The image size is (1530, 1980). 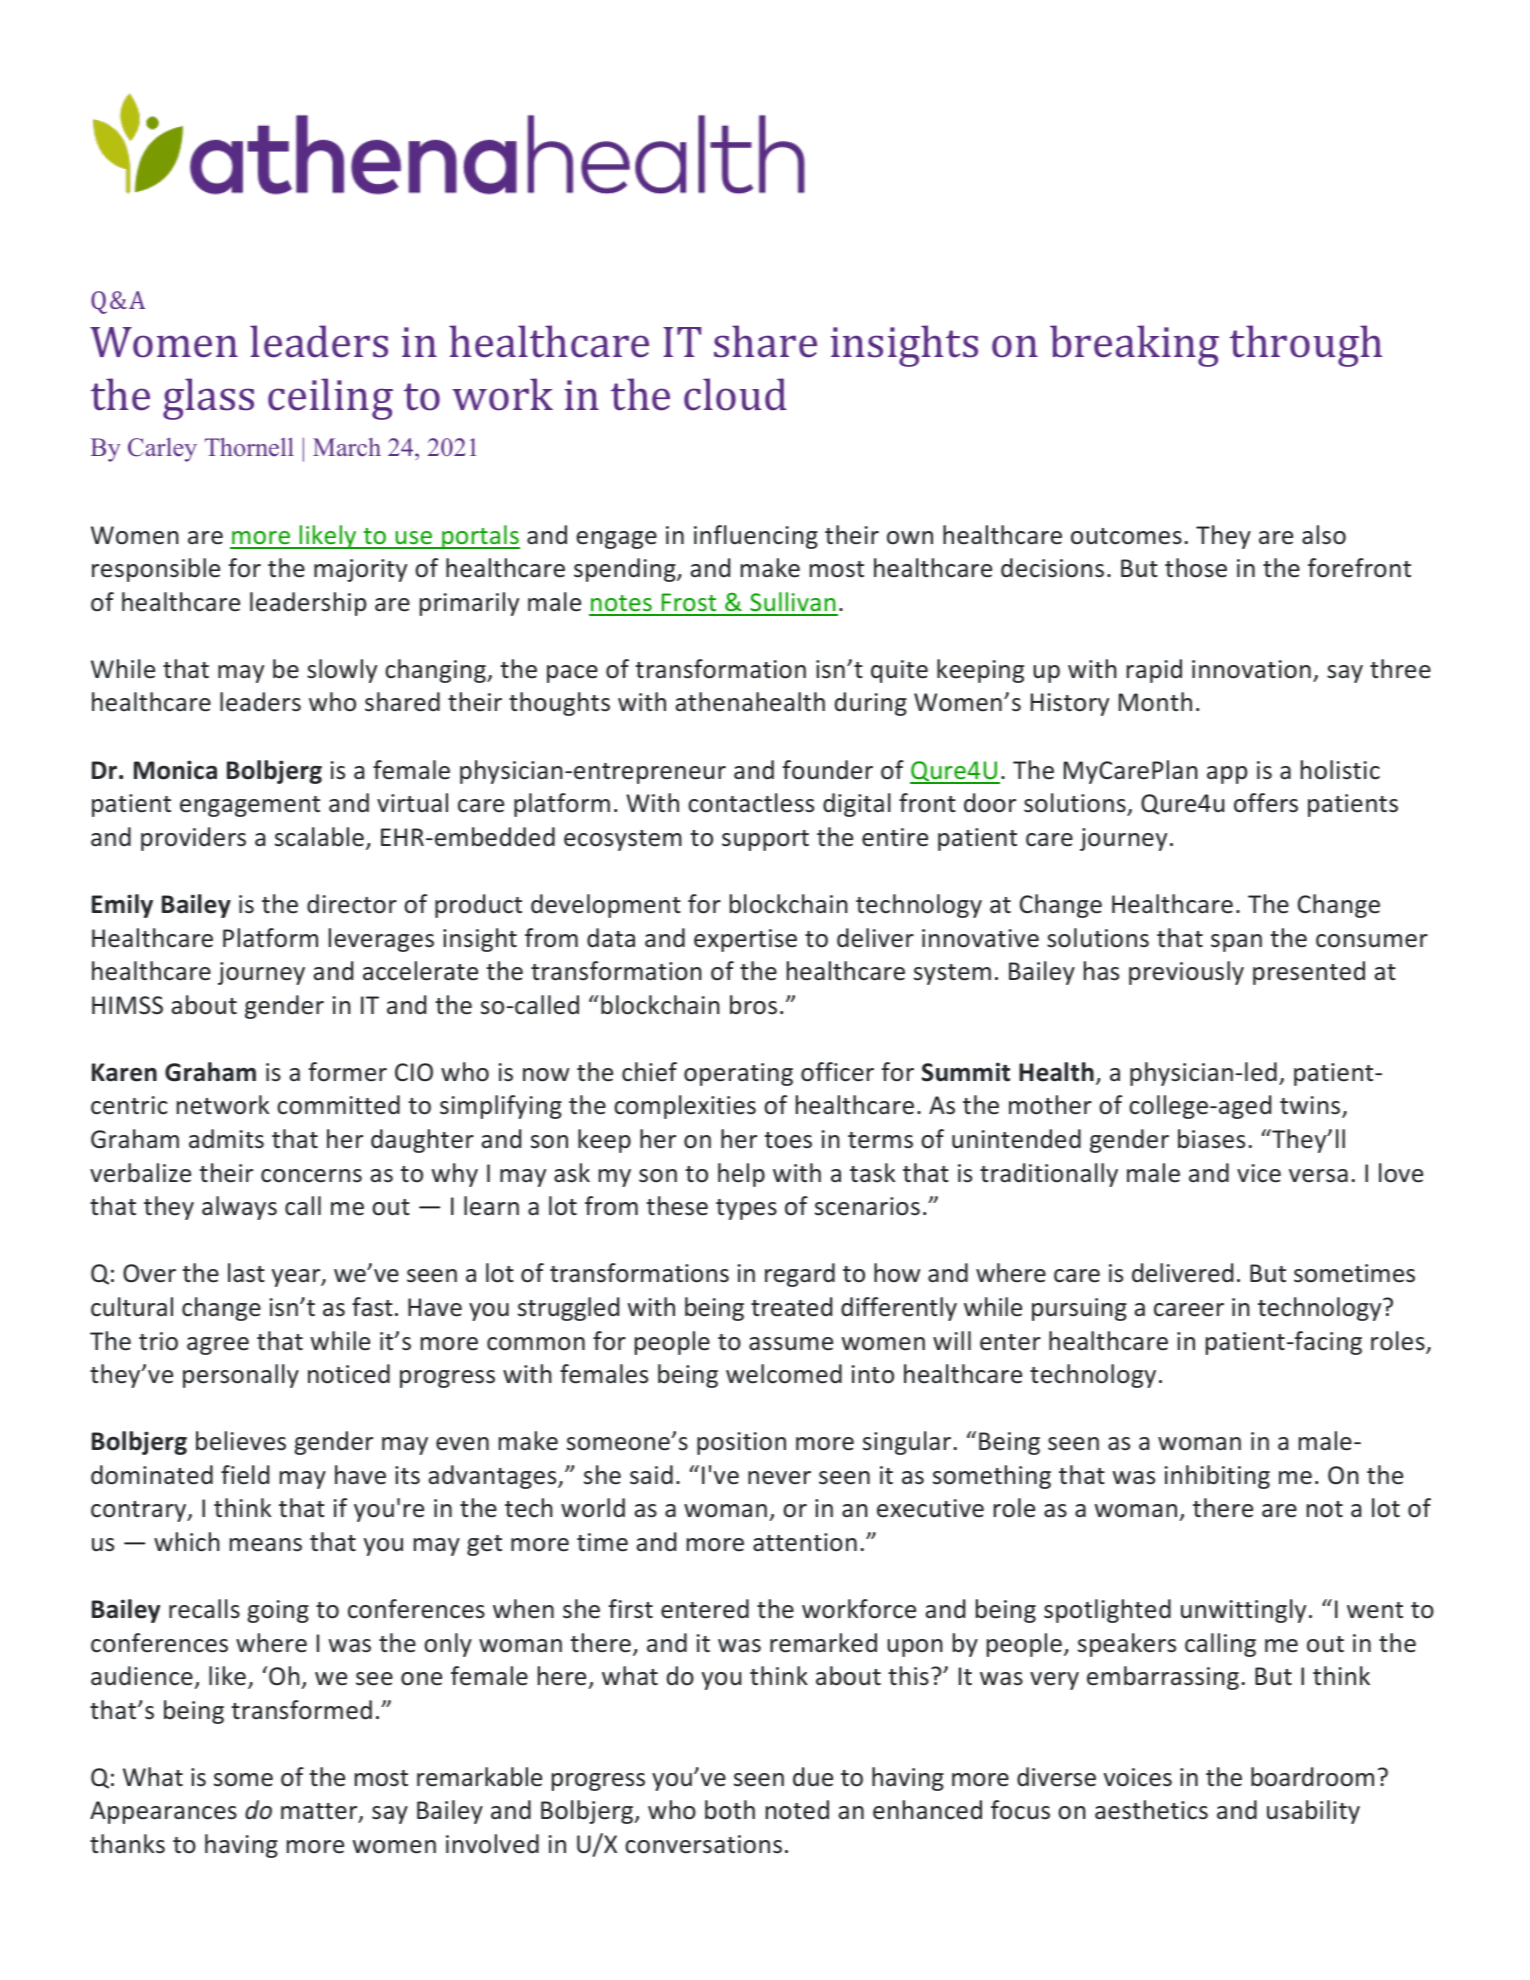 I want to click on believes, so click(x=241, y=1441).
